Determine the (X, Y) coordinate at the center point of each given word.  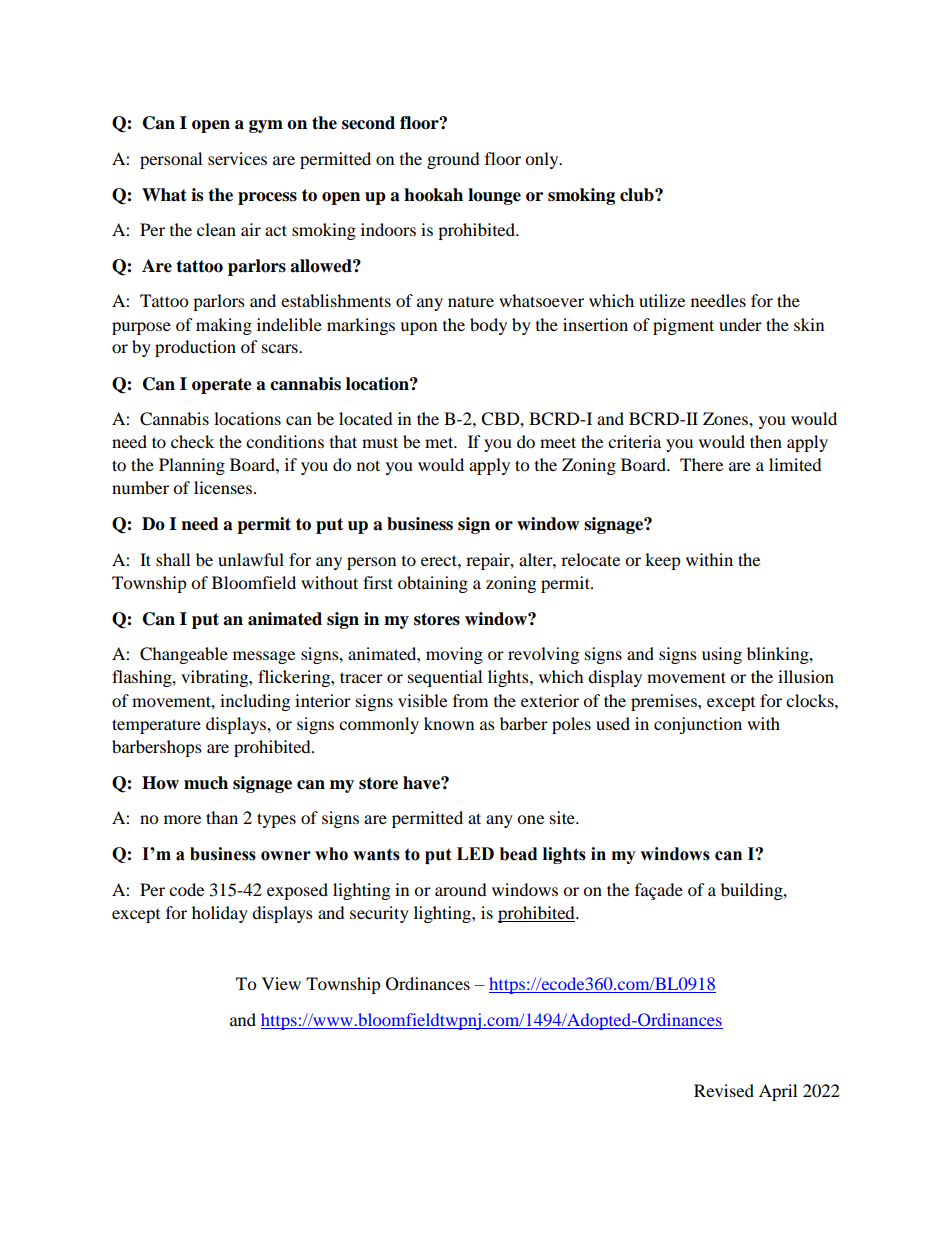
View (281, 983)
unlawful (251, 559)
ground (453, 160)
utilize (662, 300)
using (722, 655)
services (237, 158)
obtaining (433, 584)
